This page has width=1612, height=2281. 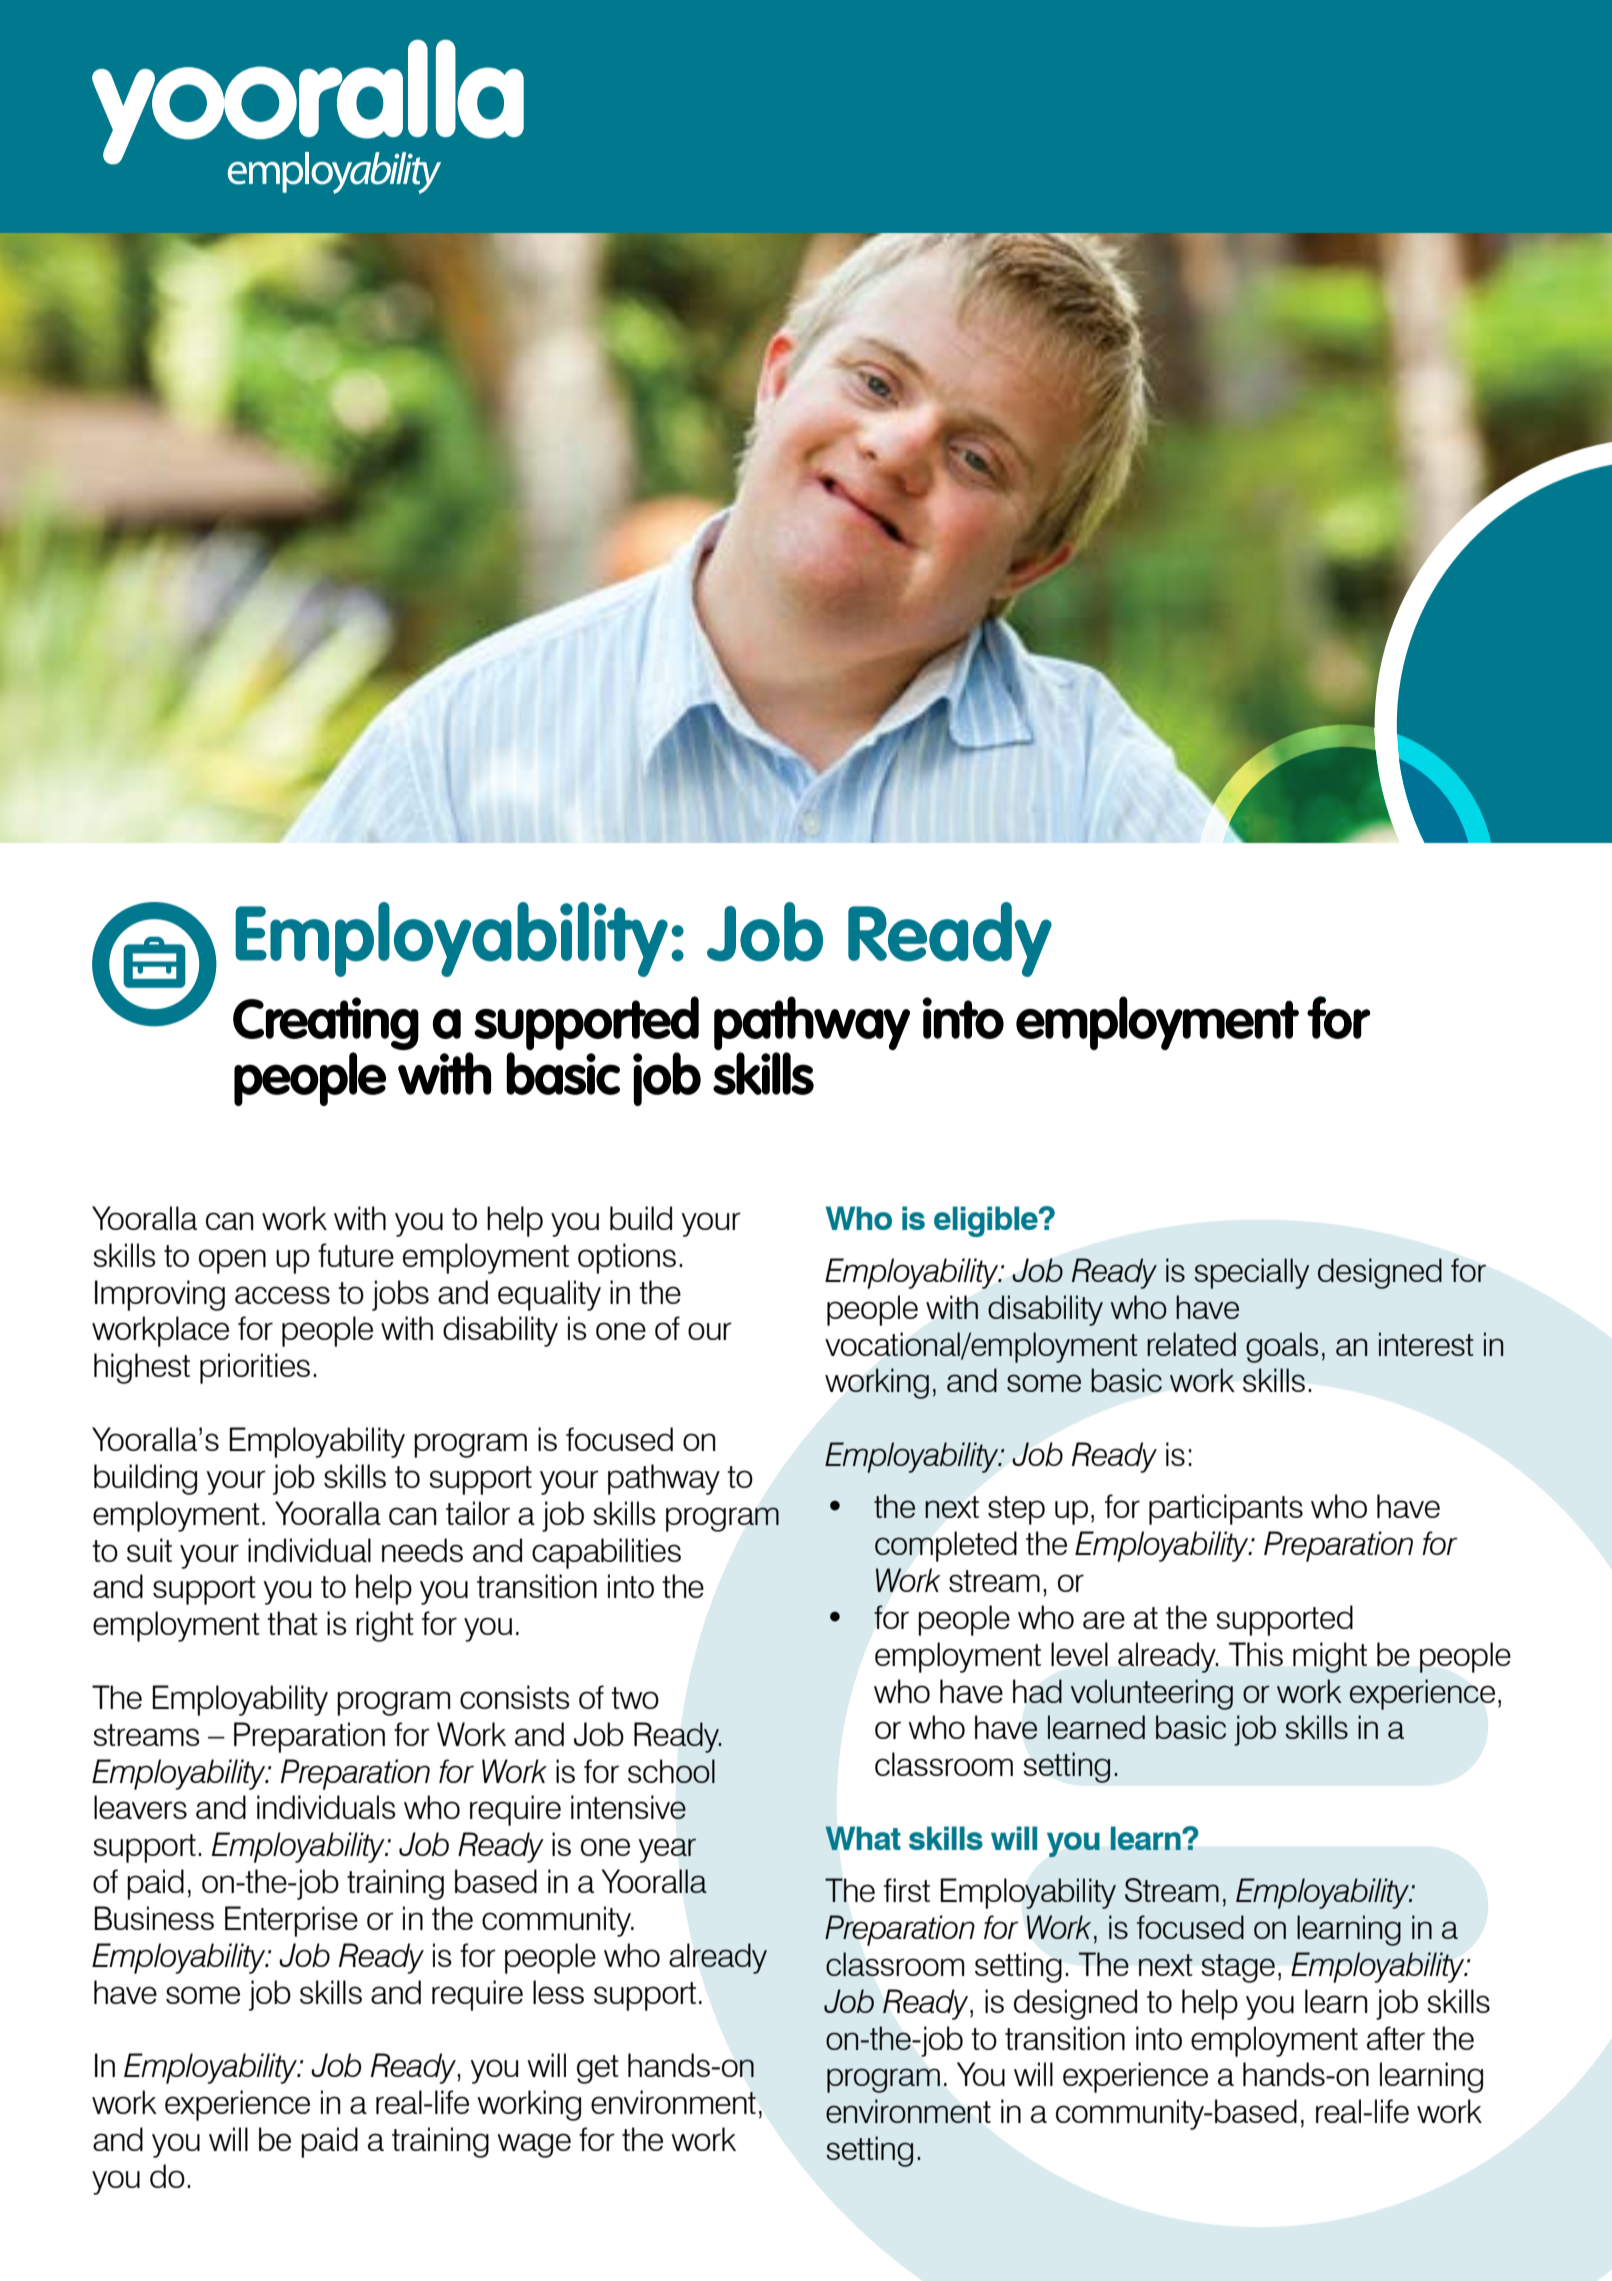 I want to click on leavers, so click(x=140, y=1807).
